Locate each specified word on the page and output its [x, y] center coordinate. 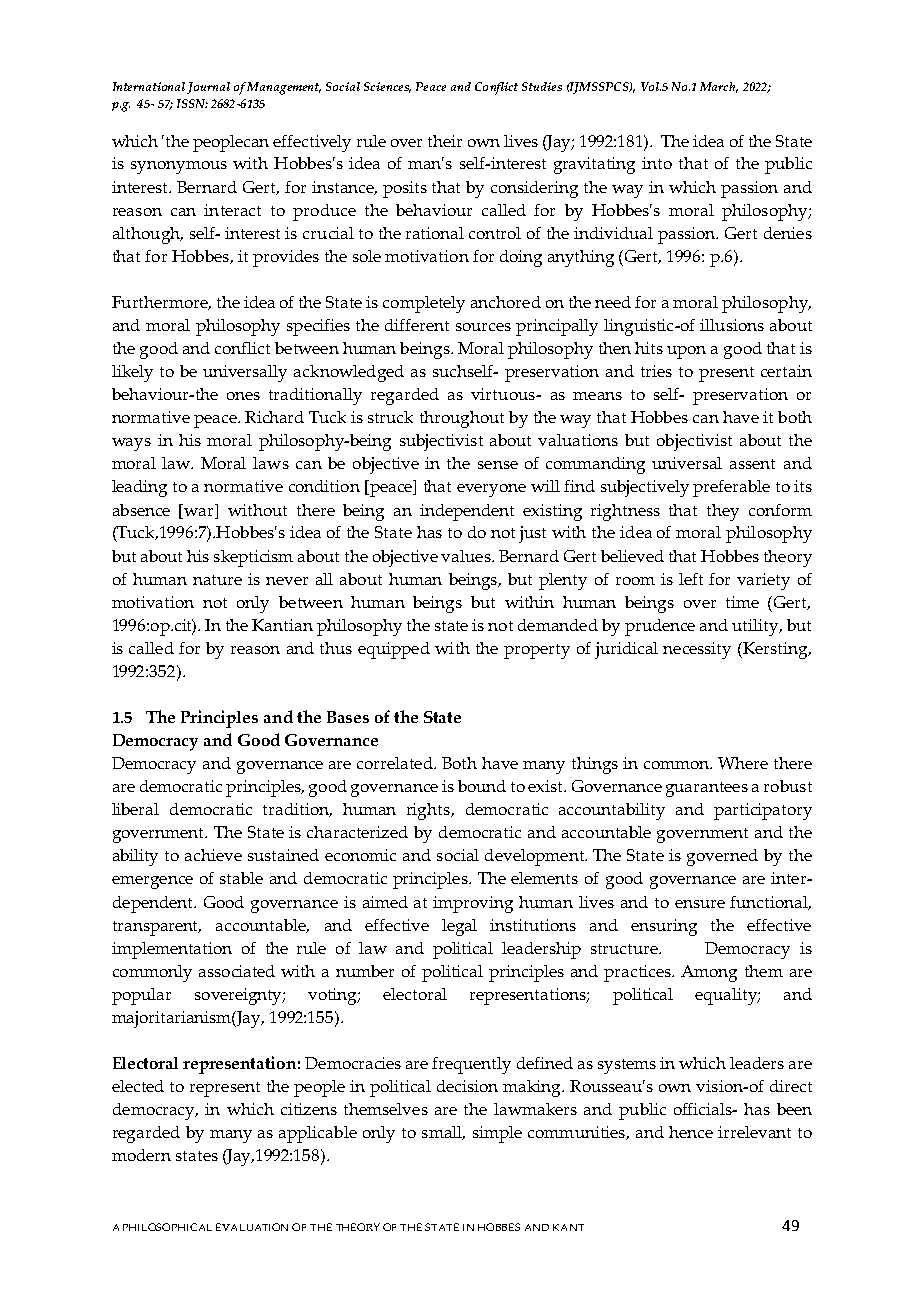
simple [497, 1134]
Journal [208, 88]
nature [217, 580]
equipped [394, 650]
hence [691, 1132]
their [445, 141]
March [719, 87]
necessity [697, 650]
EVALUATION [252, 1227]
